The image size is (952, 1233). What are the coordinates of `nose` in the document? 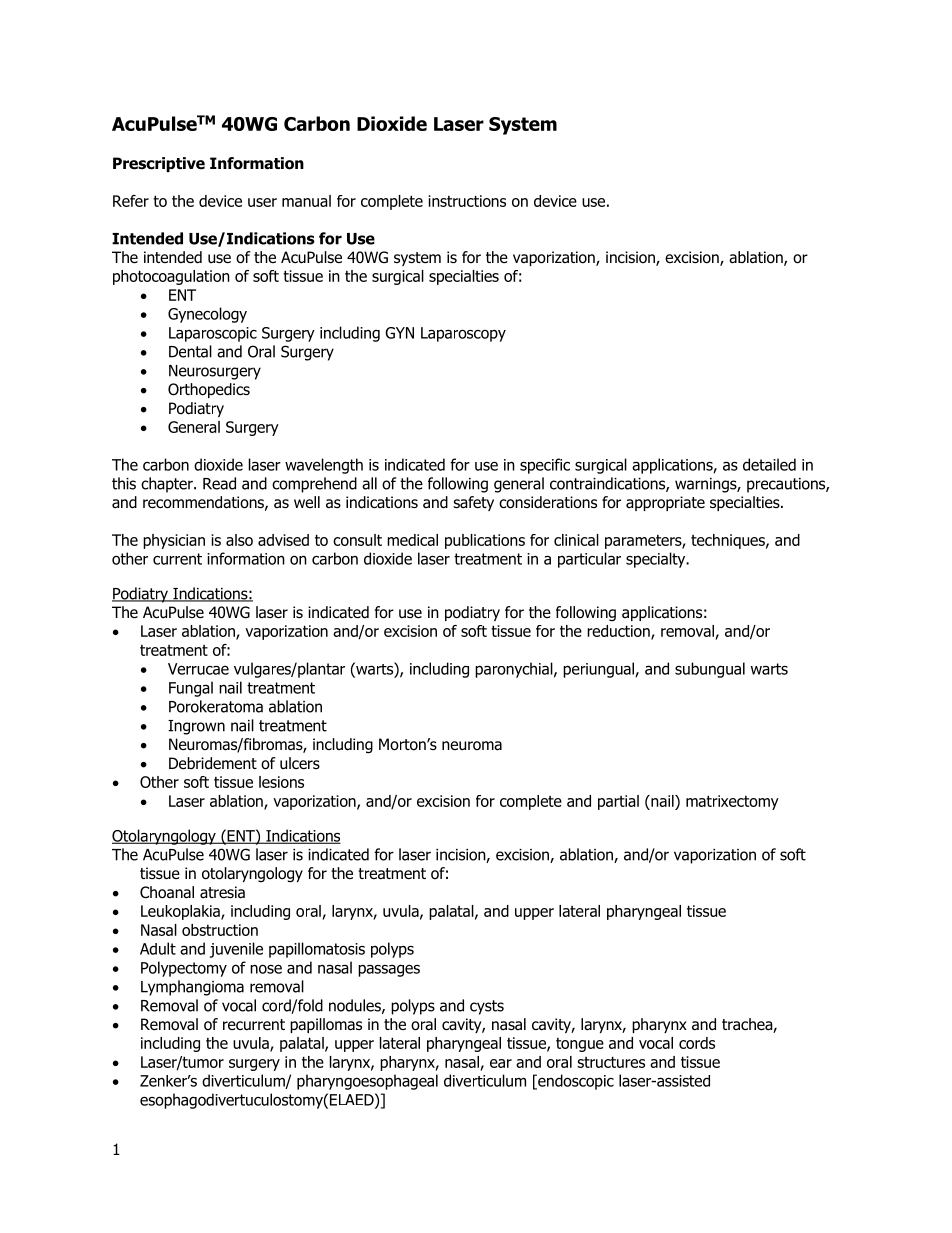 It's located at (266, 969).
